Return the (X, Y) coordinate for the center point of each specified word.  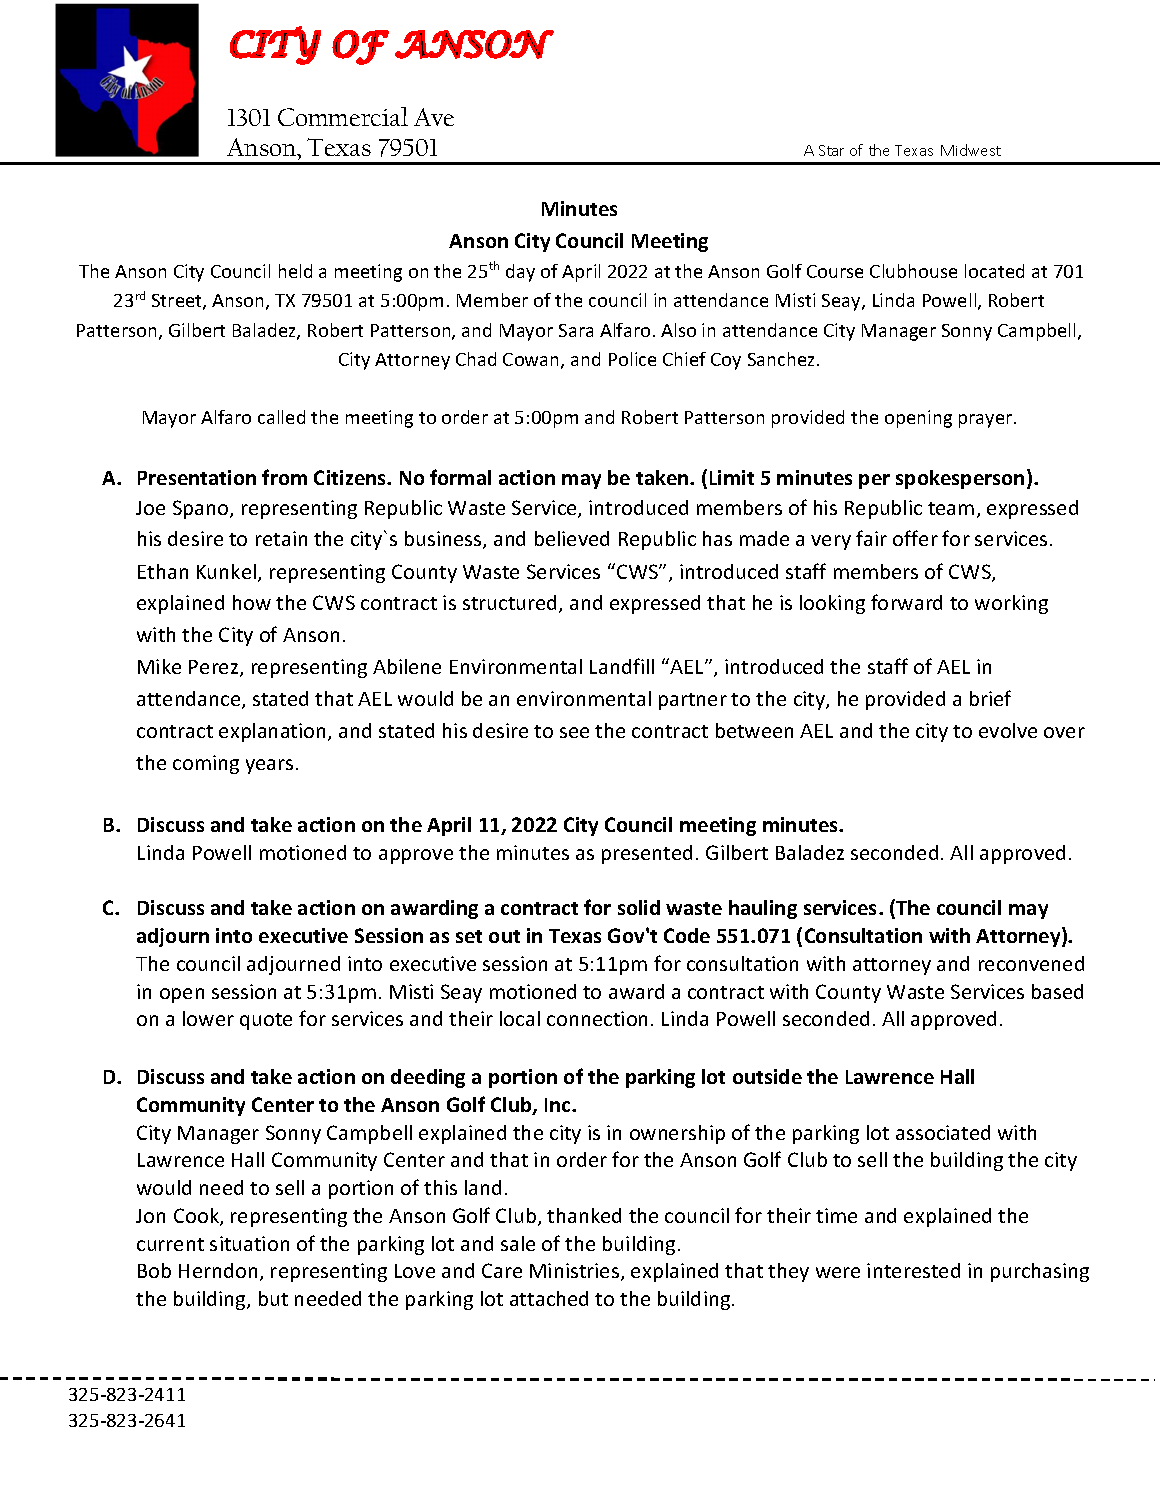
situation (249, 1243)
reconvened (1031, 963)
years (269, 766)
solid (639, 907)
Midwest (971, 150)
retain (281, 538)
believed (572, 538)
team (951, 508)
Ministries (576, 1272)
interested (913, 1270)
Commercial (343, 116)
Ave (434, 117)
